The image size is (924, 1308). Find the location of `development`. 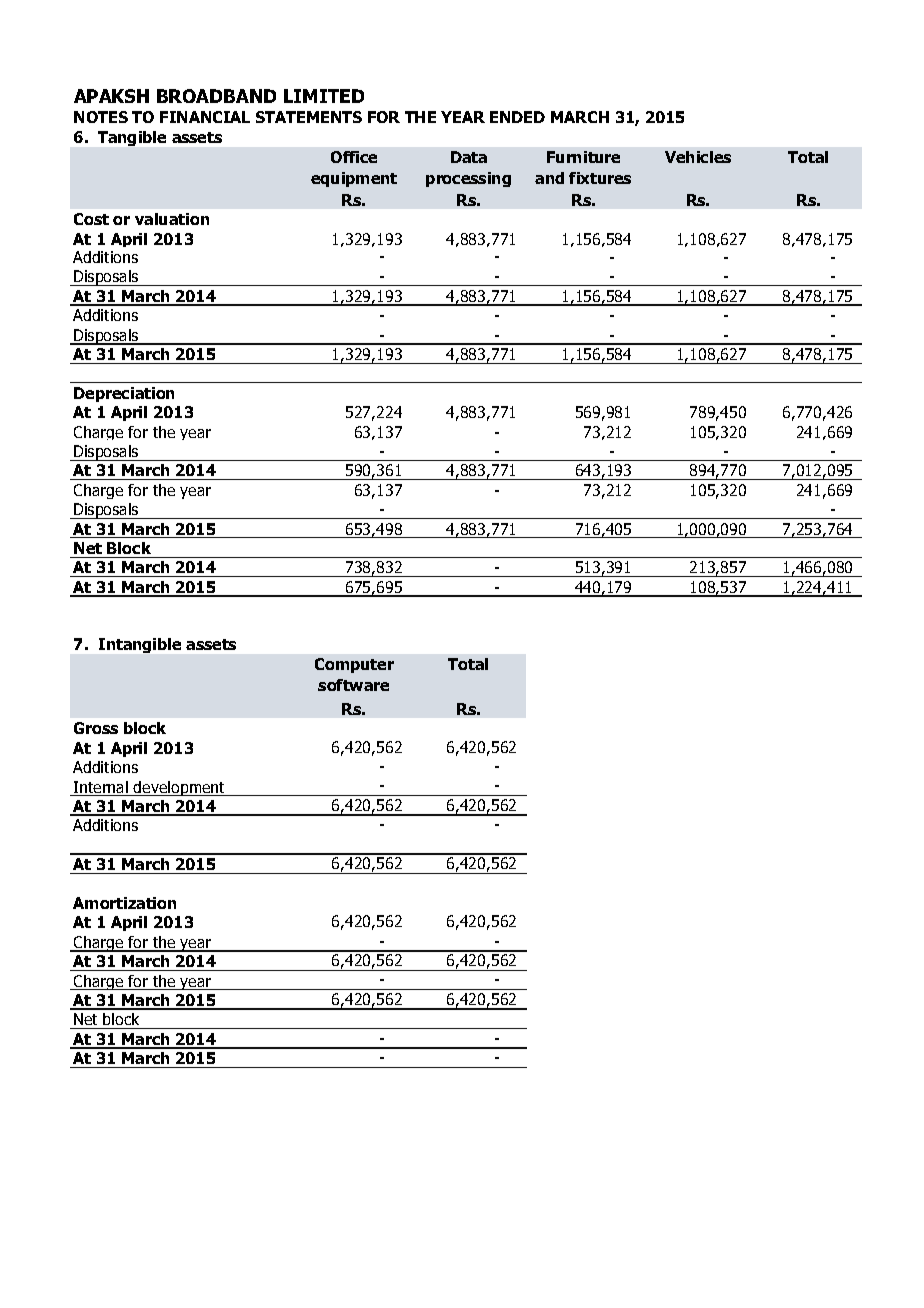

development is located at coordinates (180, 788).
